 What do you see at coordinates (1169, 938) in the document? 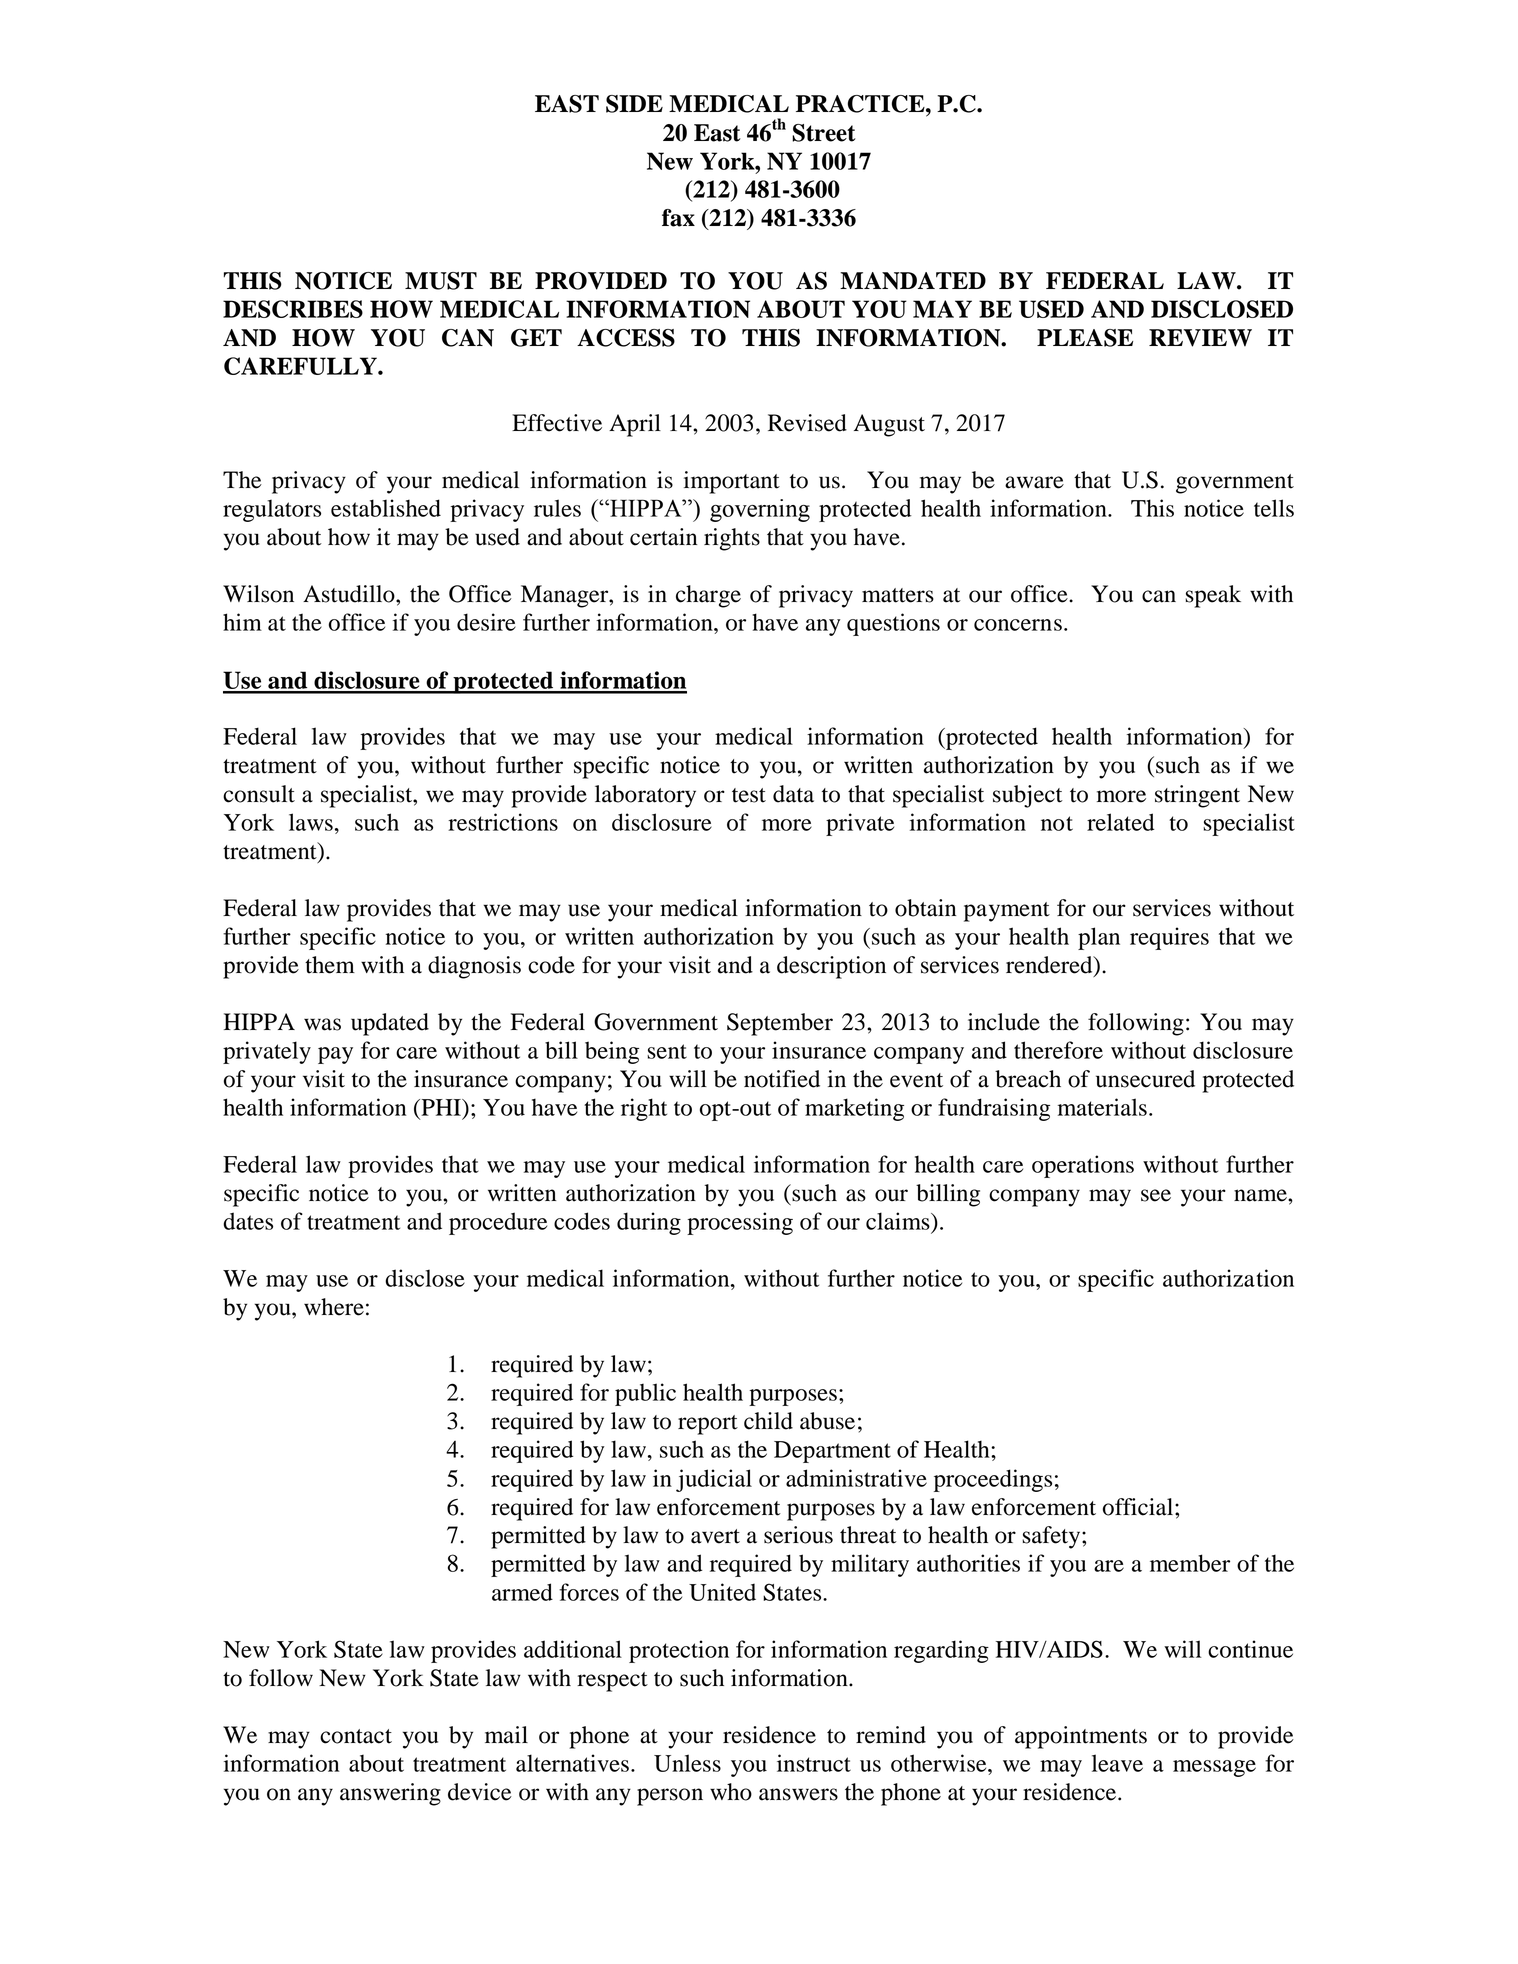
I see `requires` at bounding box center [1169, 938].
